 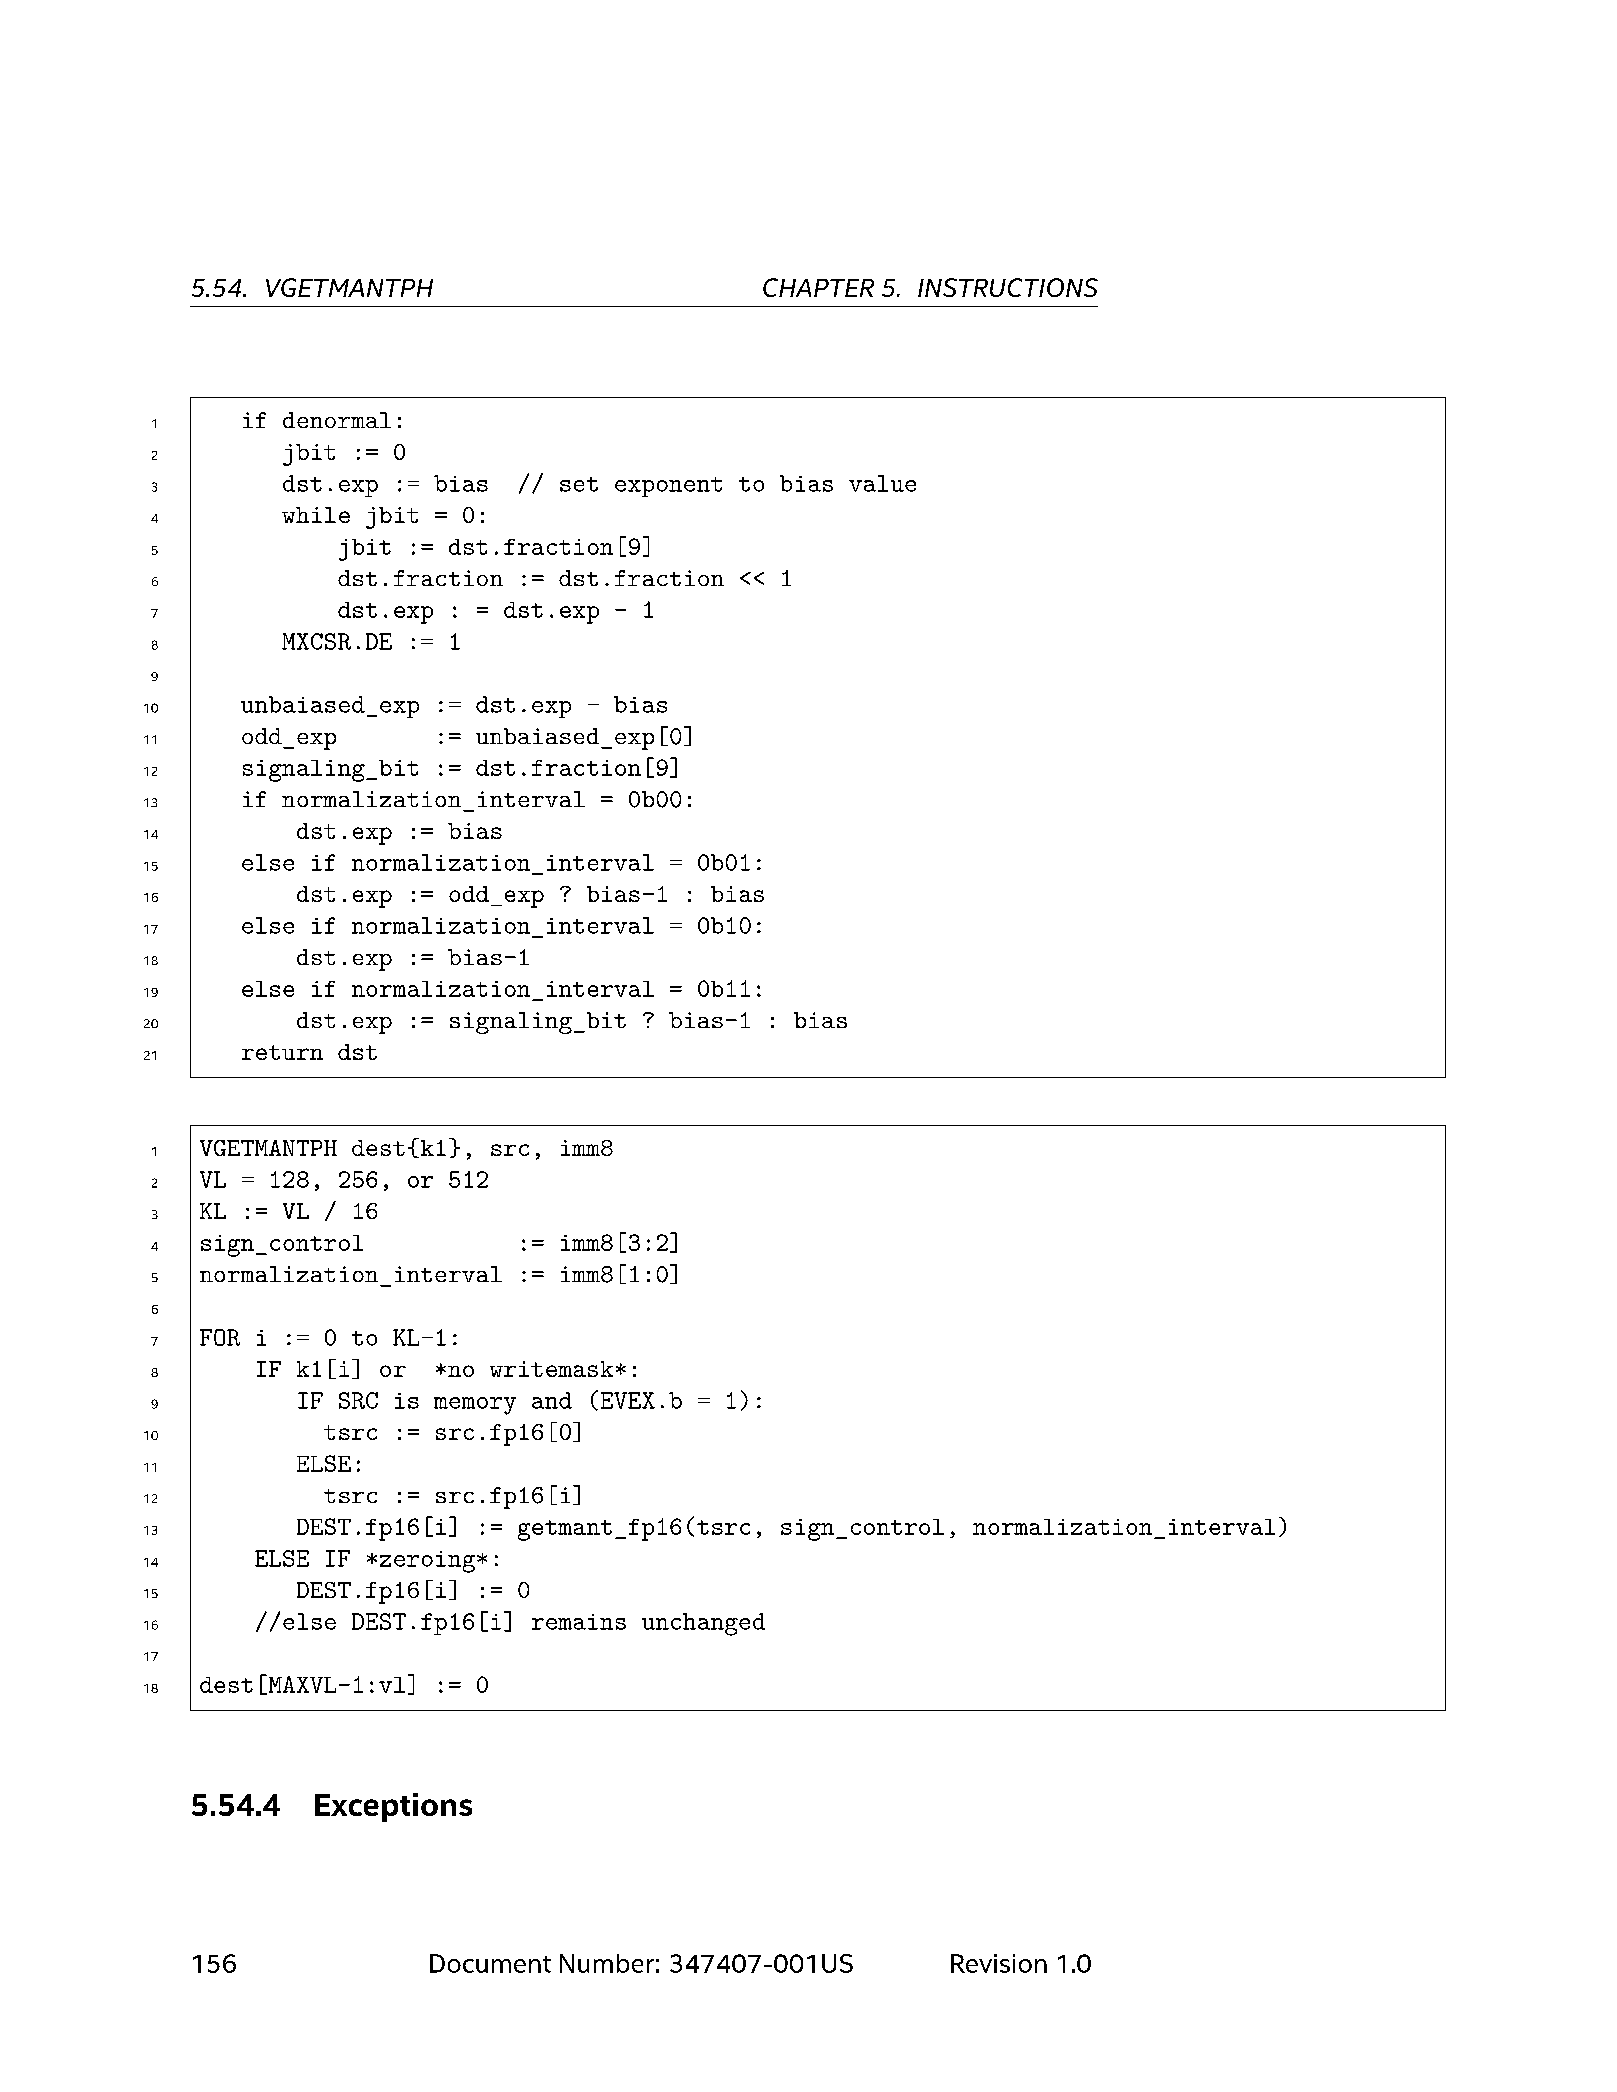 What do you see at coordinates (490, 1963) in the document?
I see `Document` at bounding box center [490, 1963].
